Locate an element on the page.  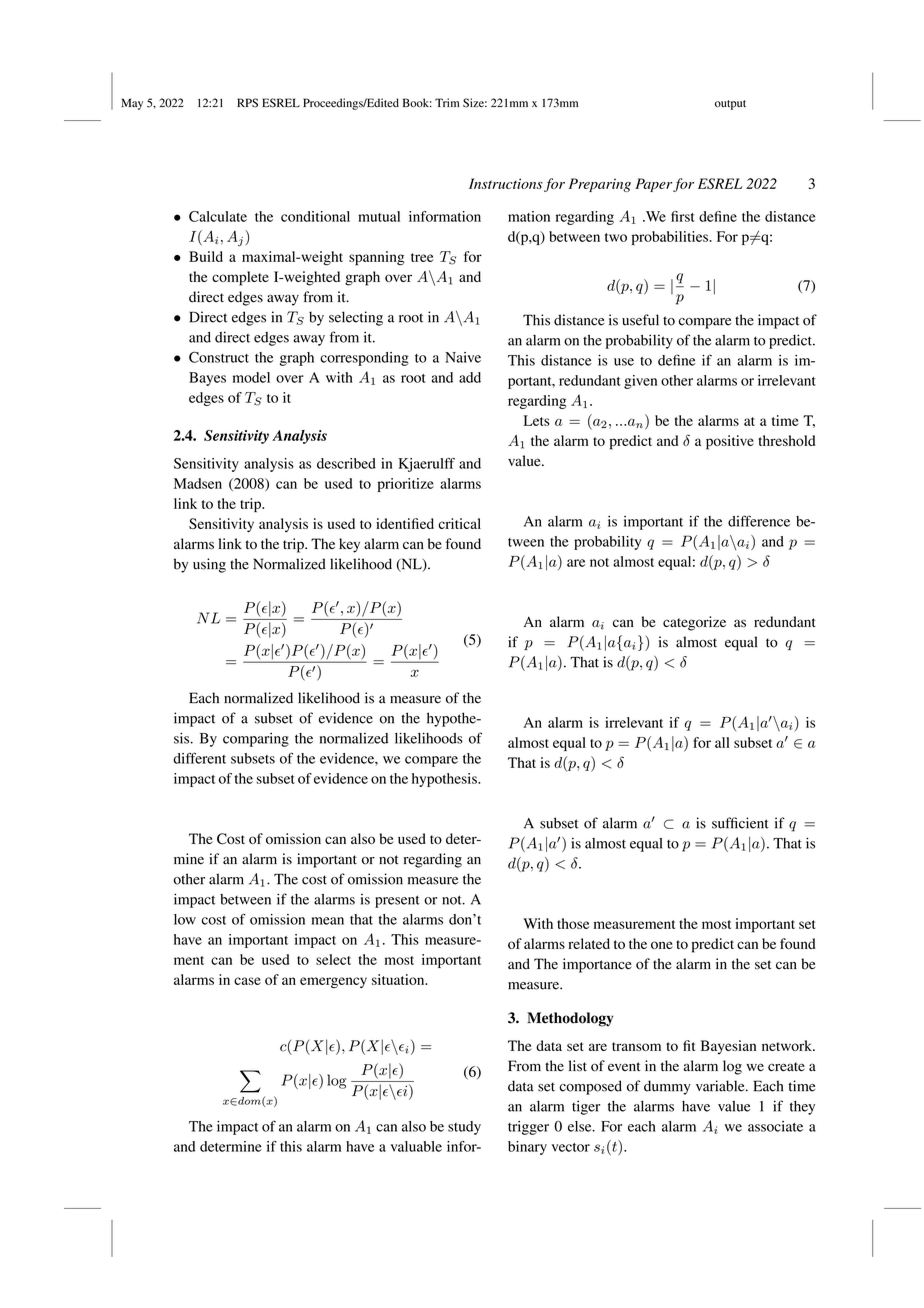
prioritize is located at coordinates (406, 485).
